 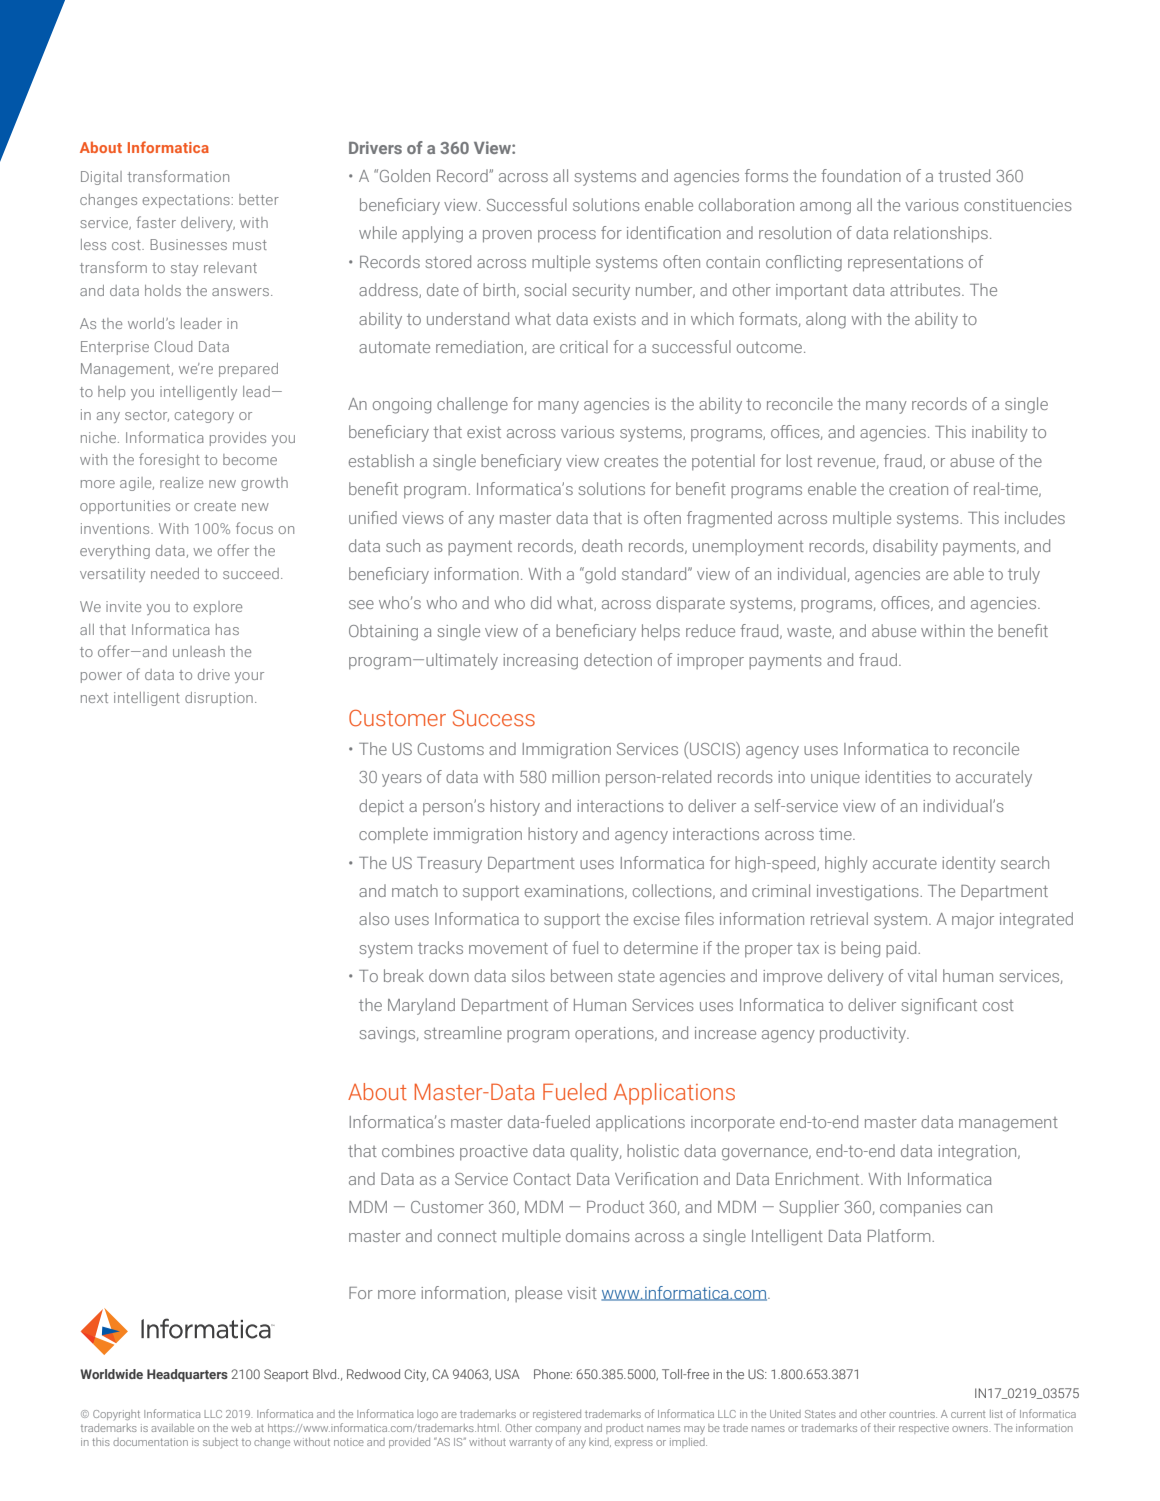 What do you see at coordinates (939, 1006) in the document?
I see `significant` at bounding box center [939, 1006].
